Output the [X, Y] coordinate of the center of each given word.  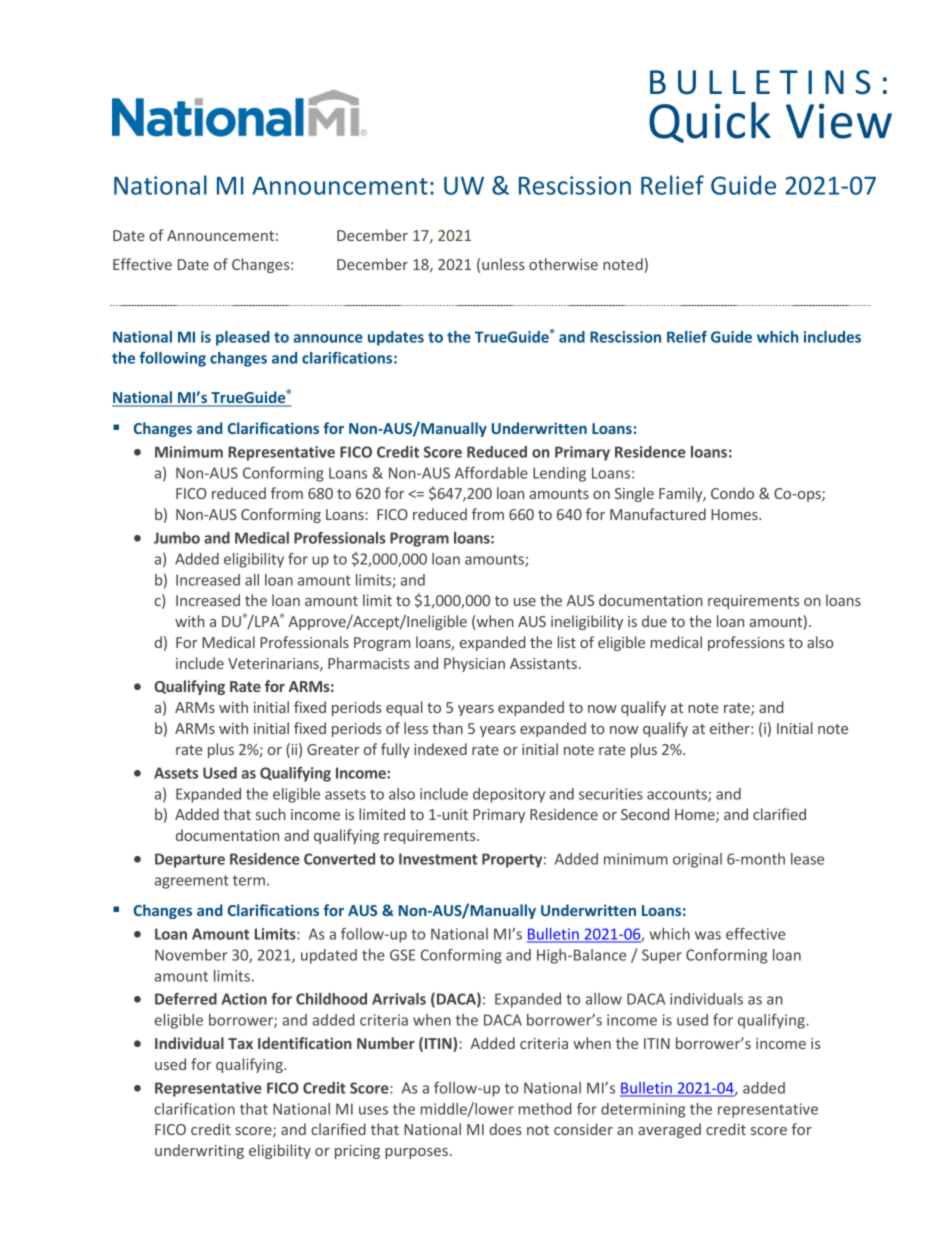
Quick [710, 122]
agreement [192, 882]
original [697, 860]
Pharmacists [368, 663]
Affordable [491, 473]
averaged [669, 1130]
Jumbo [177, 538]
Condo [732, 493]
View [839, 121]
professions [746, 643]
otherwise [563, 264]
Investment [438, 859]
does [505, 1129]
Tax [240, 1043]
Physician [474, 664]
